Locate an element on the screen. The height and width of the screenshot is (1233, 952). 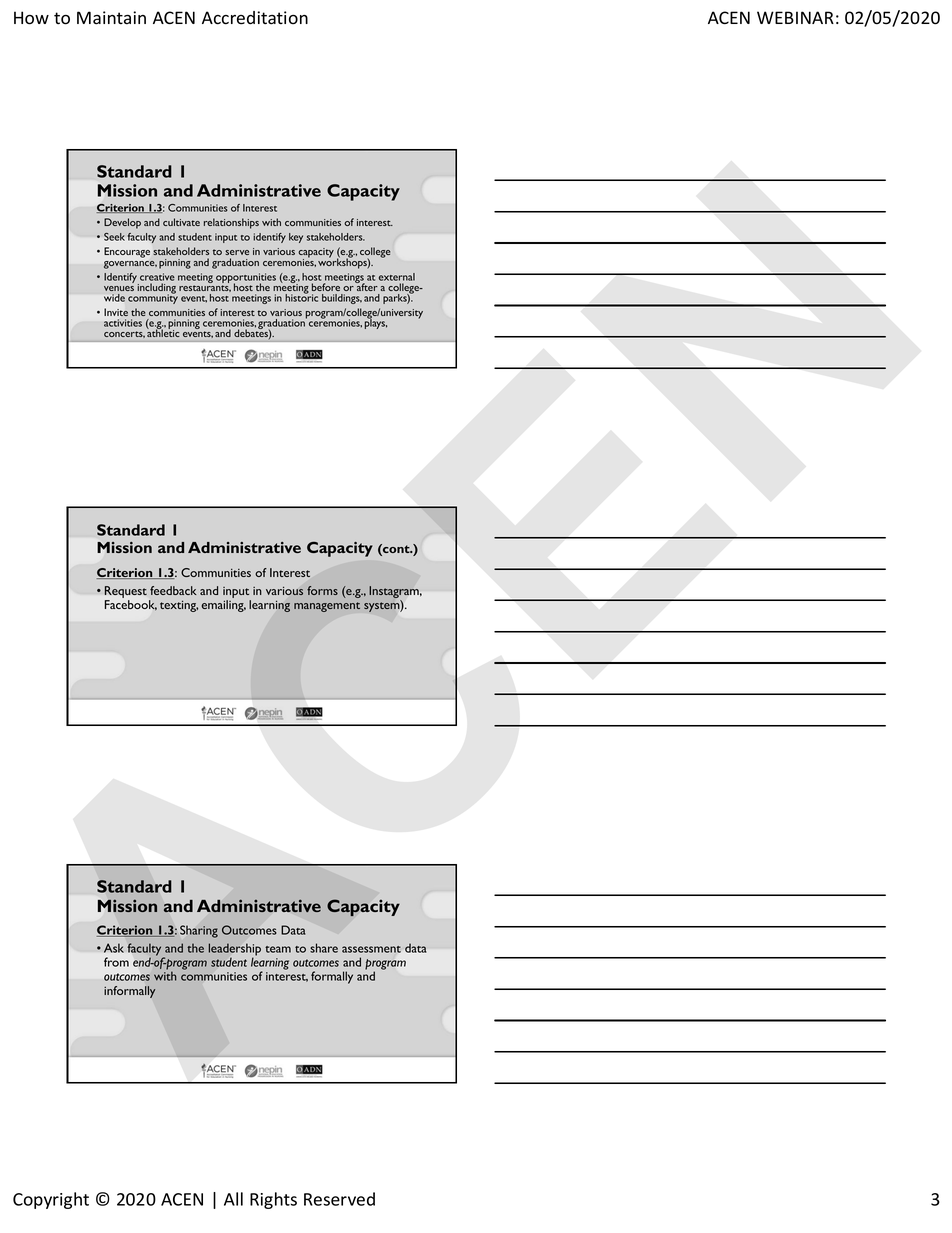
Request is located at coordinates (126, 593).
